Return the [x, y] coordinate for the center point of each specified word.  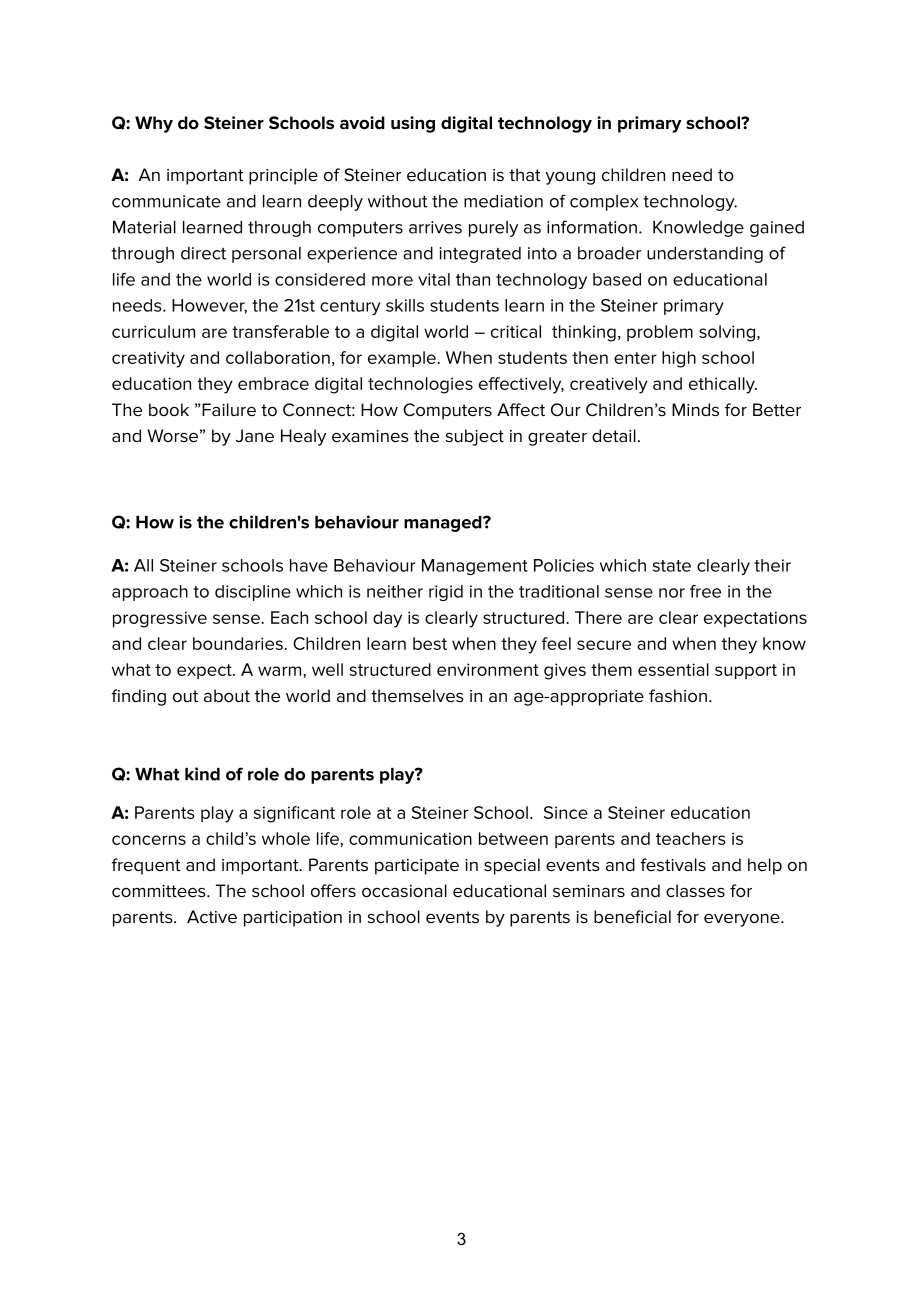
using [413, 124]
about [227, 695]
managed [444, 524]
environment [488, 669]
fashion [678, 696]
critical [516, 331]
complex [604, 203]
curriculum [153, 331]
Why [154, 124]
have [309, 565]
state [672, 566]
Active [212, 917]
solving [727, 333]
